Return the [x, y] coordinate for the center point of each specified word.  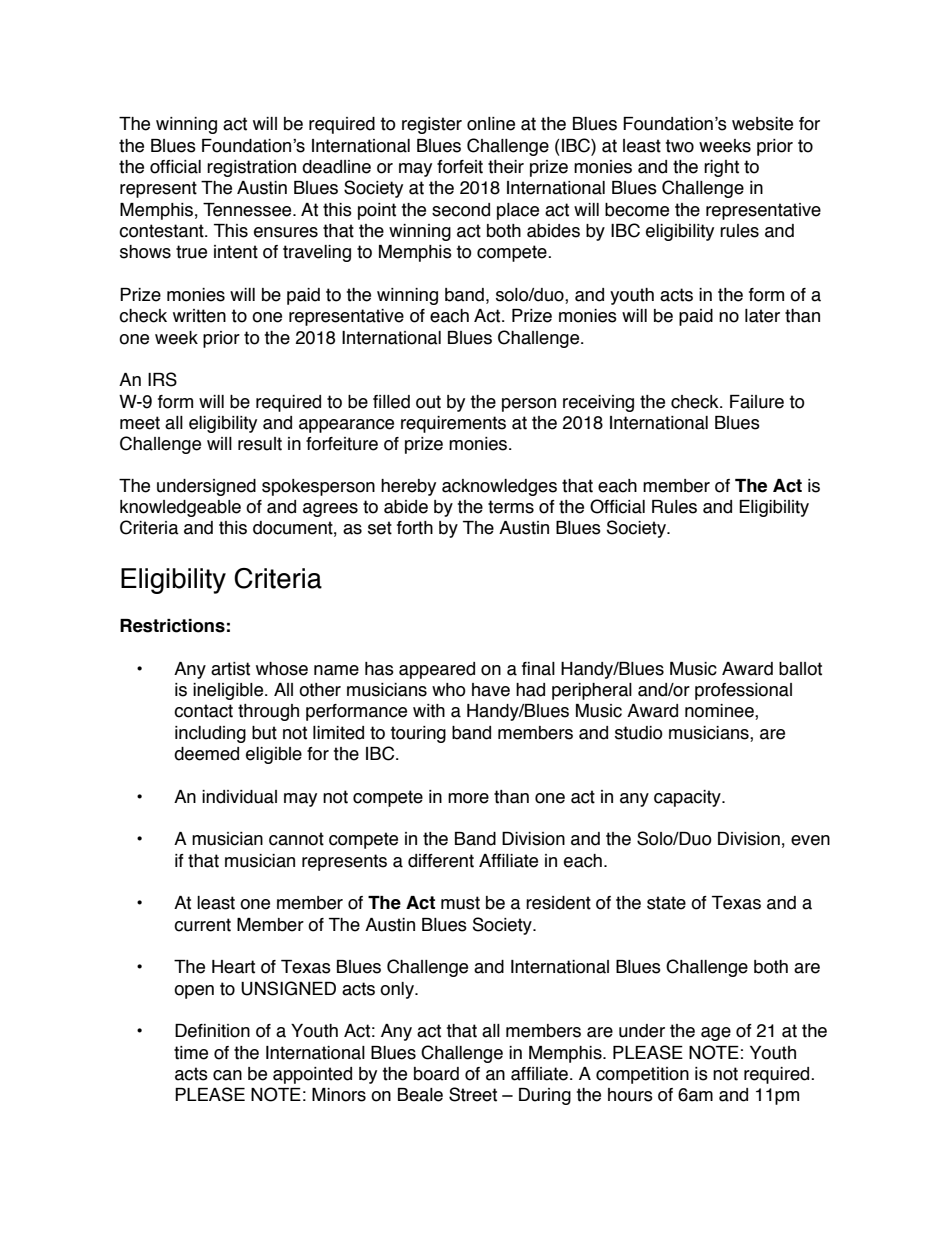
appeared [437, 670]
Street [473, 1094]
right [721, 168]
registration [251, 168]
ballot [800, 669]
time [191, 1053]
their [506, 167]
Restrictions [172, 626]
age [716, 1034]
